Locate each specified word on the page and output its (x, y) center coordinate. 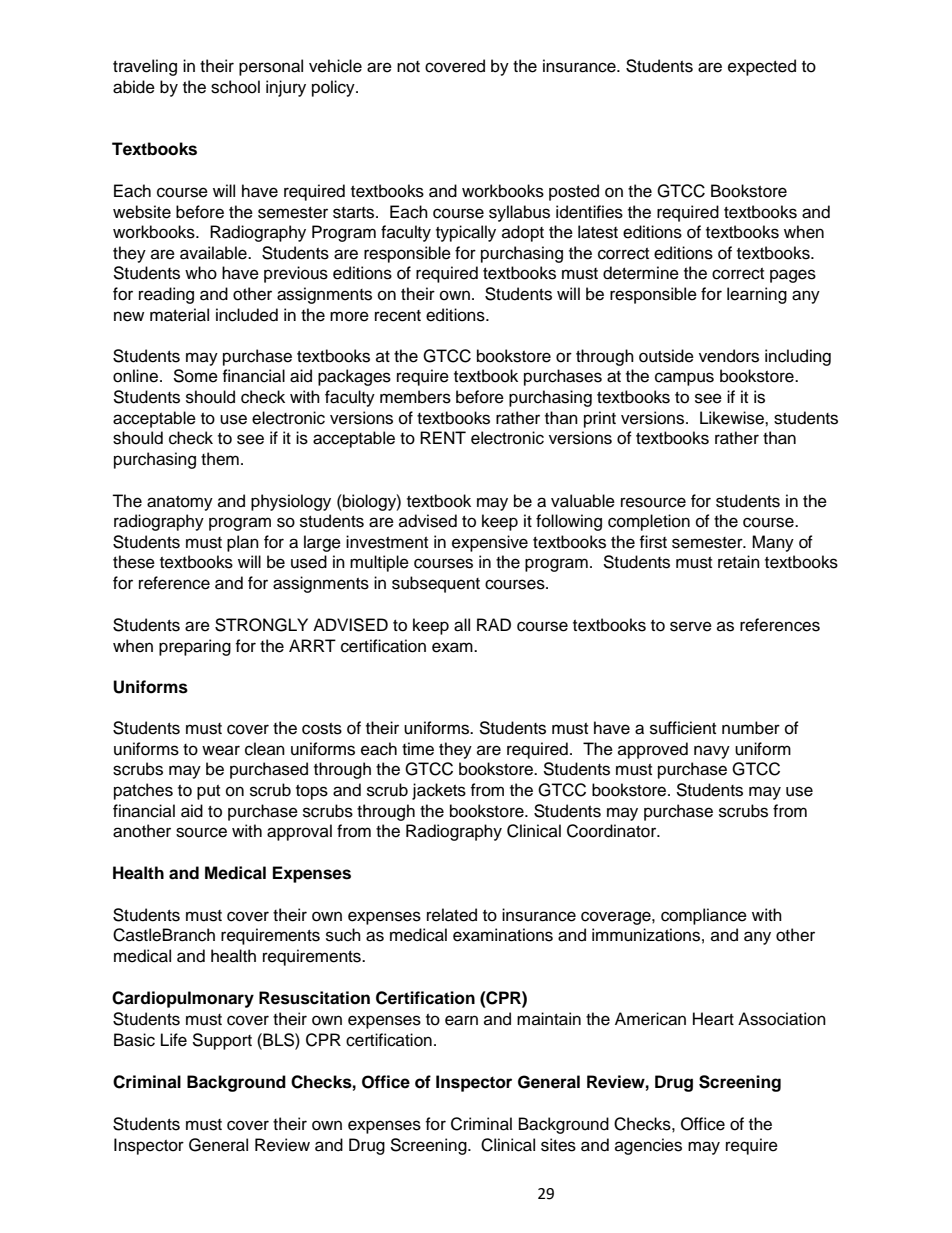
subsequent (436, 584)
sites (558, 1145)
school (235, 87)
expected (762, 67)
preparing (195, 647)
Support (222, 1041)
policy (334, 88)
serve (691, 626)
